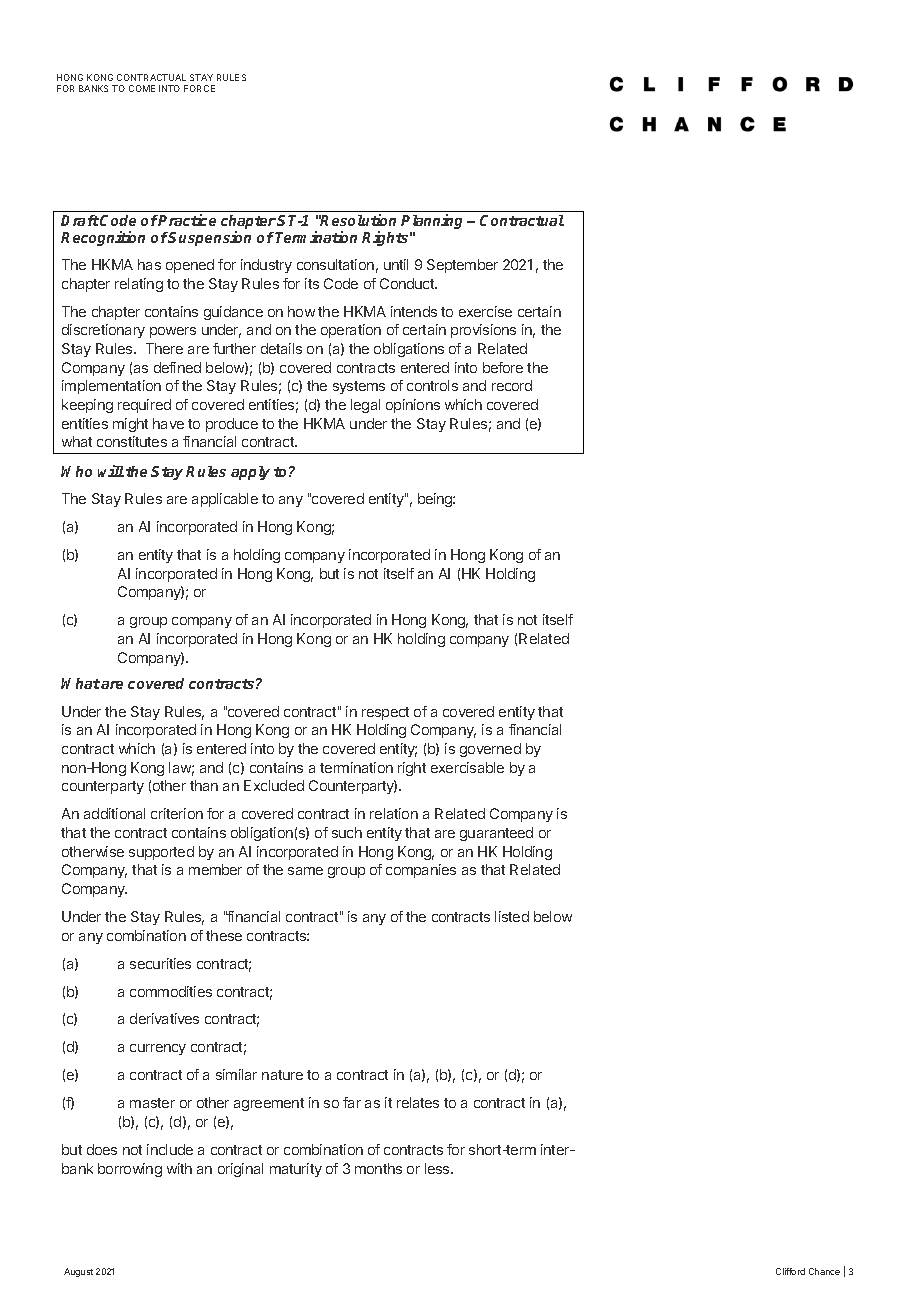  I want to click on provisions, so click(483, 331).
